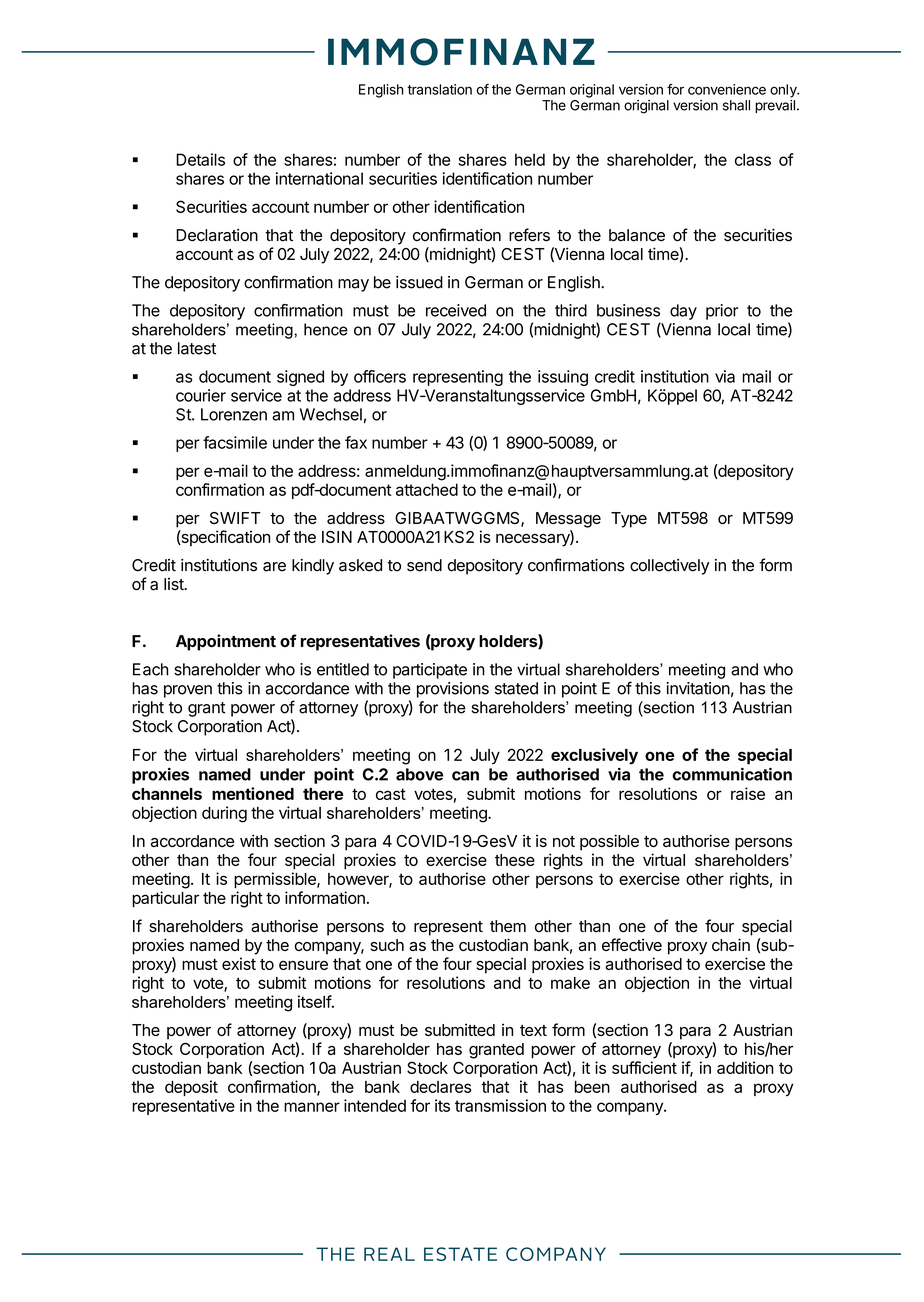 The height and width of the page is (1302, 924). Describe the element at coordinates (200, 159) in the page. I see `Details` at that location.
